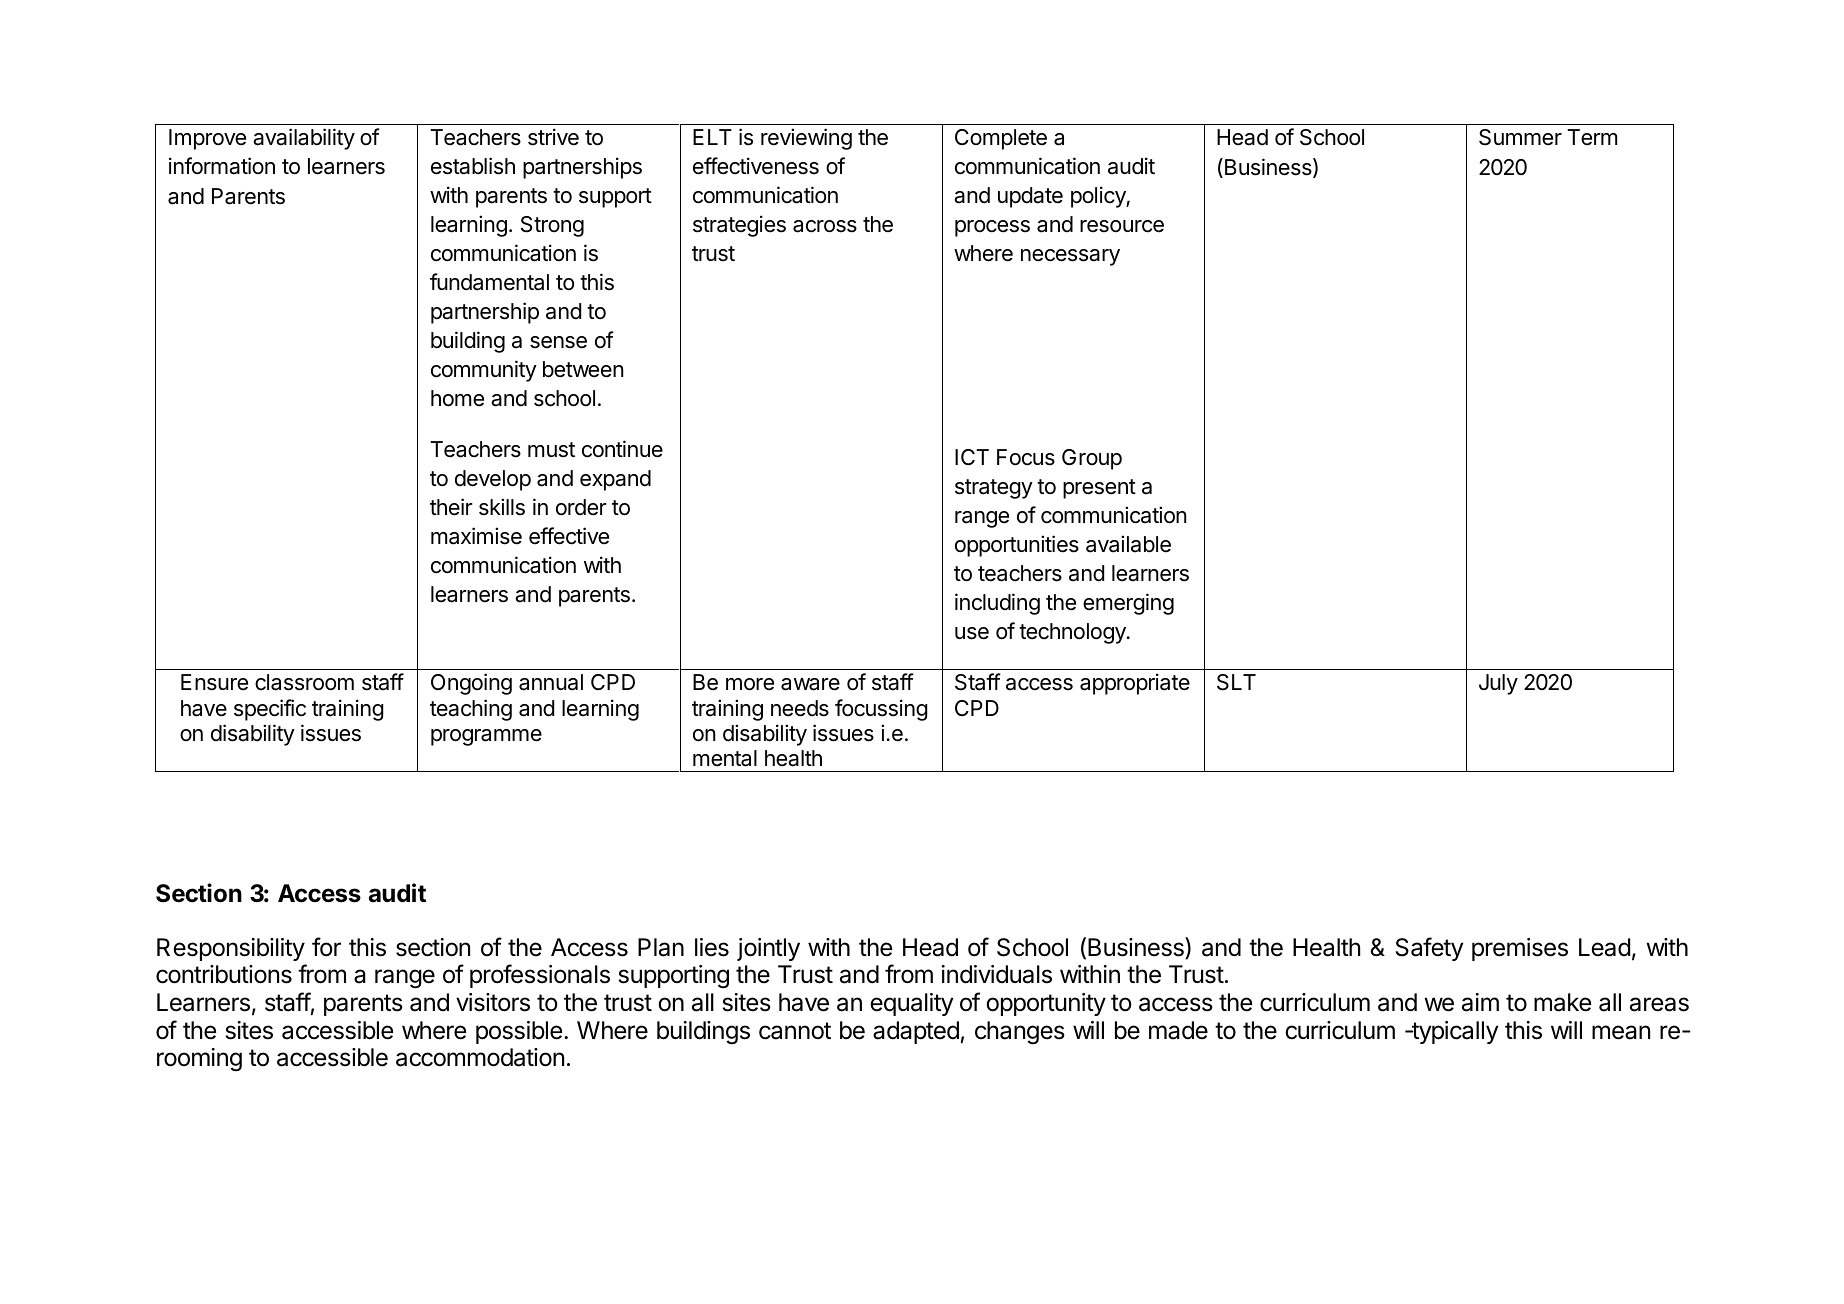 This image has height=1304, width=1844. I want to click on adapted, so click(916, 1032).
